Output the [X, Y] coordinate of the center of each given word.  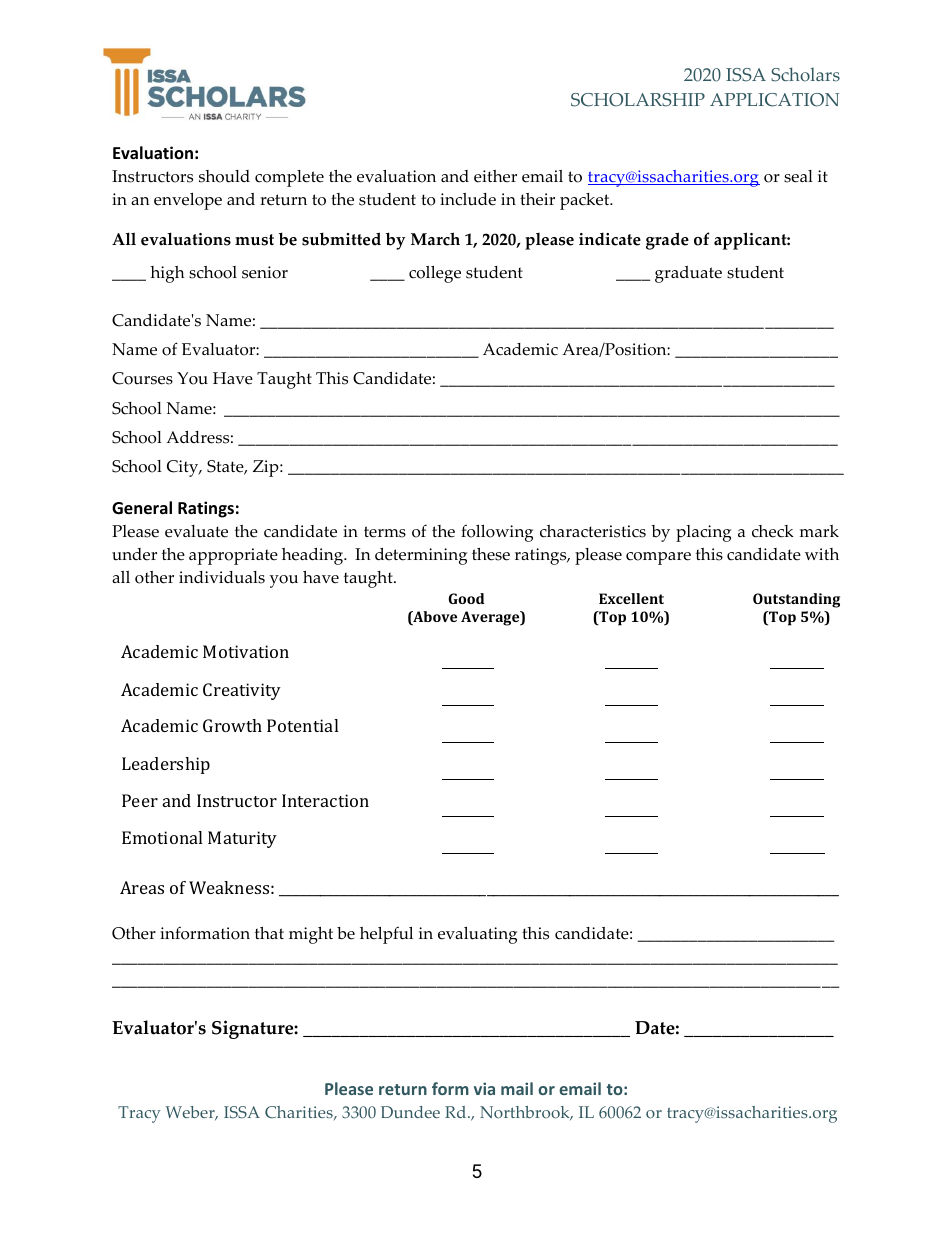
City [184, 468]
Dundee [410, 1112]
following [497, 533]
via [484, 1088]
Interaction [325, 800]
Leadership [166, 765]
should [224, 176]
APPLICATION [774, 100]
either [495, 176]
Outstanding [796, 600]
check [773, 531]
